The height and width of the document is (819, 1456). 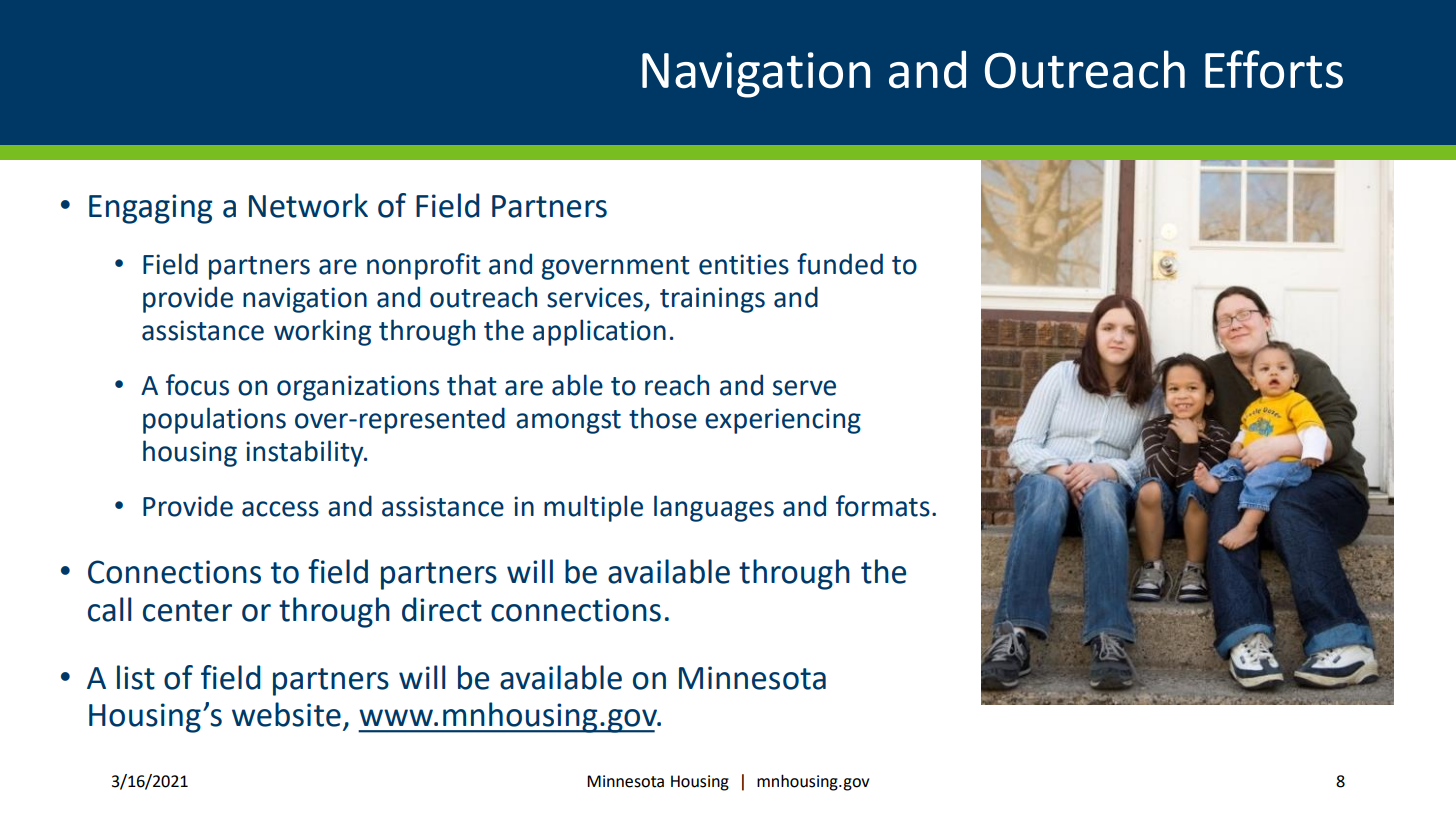 What do you see at coordinates (1274, 69) in the document?
I see `Efforts` at bounding box center [1274, 69].
